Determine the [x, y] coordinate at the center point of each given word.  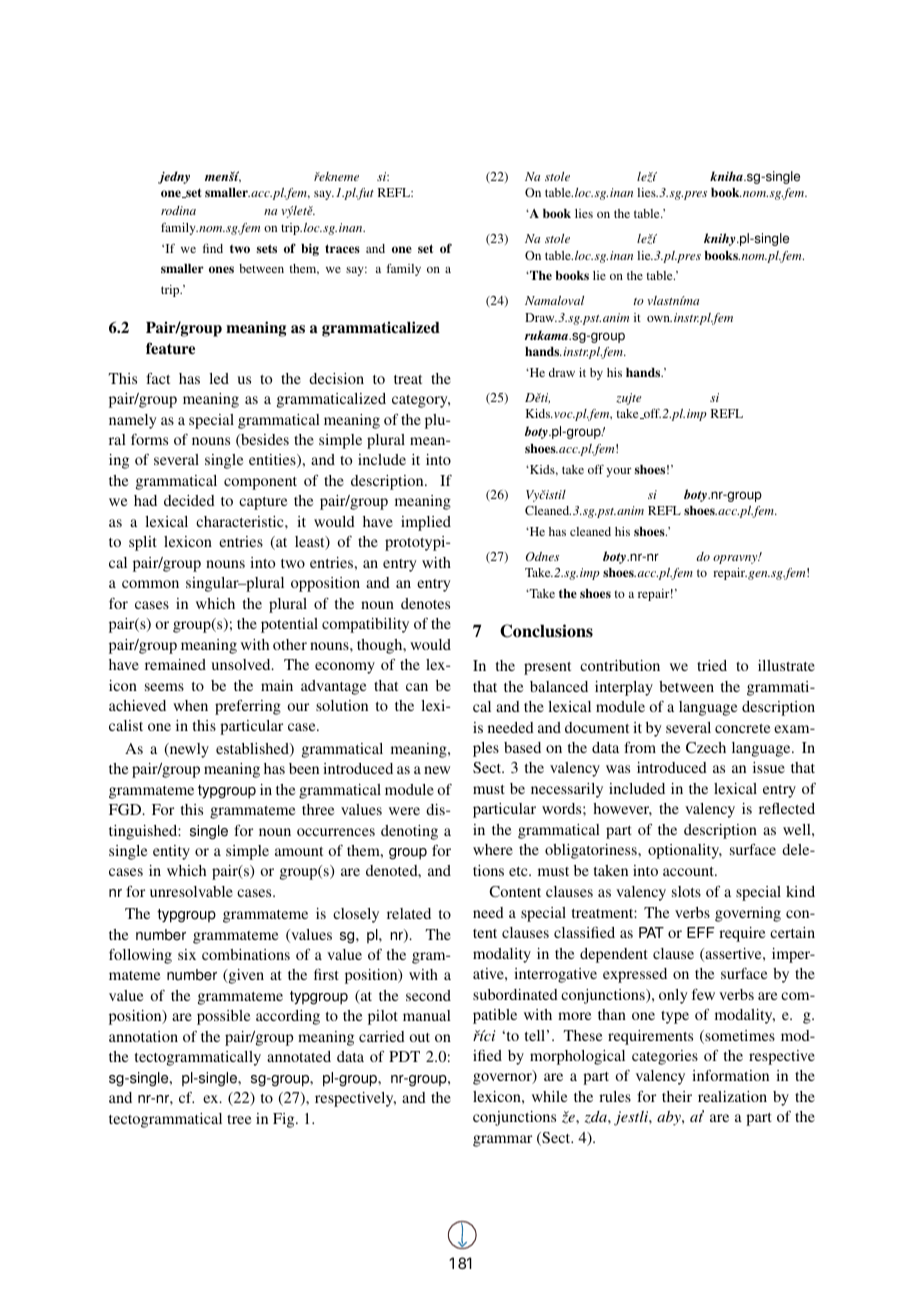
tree [239, 1119]
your [619, 472]
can [417, 687]
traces [342, 248]
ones [221, 269]
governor [503, 1079]
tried [712, 665]
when [190, 705]
